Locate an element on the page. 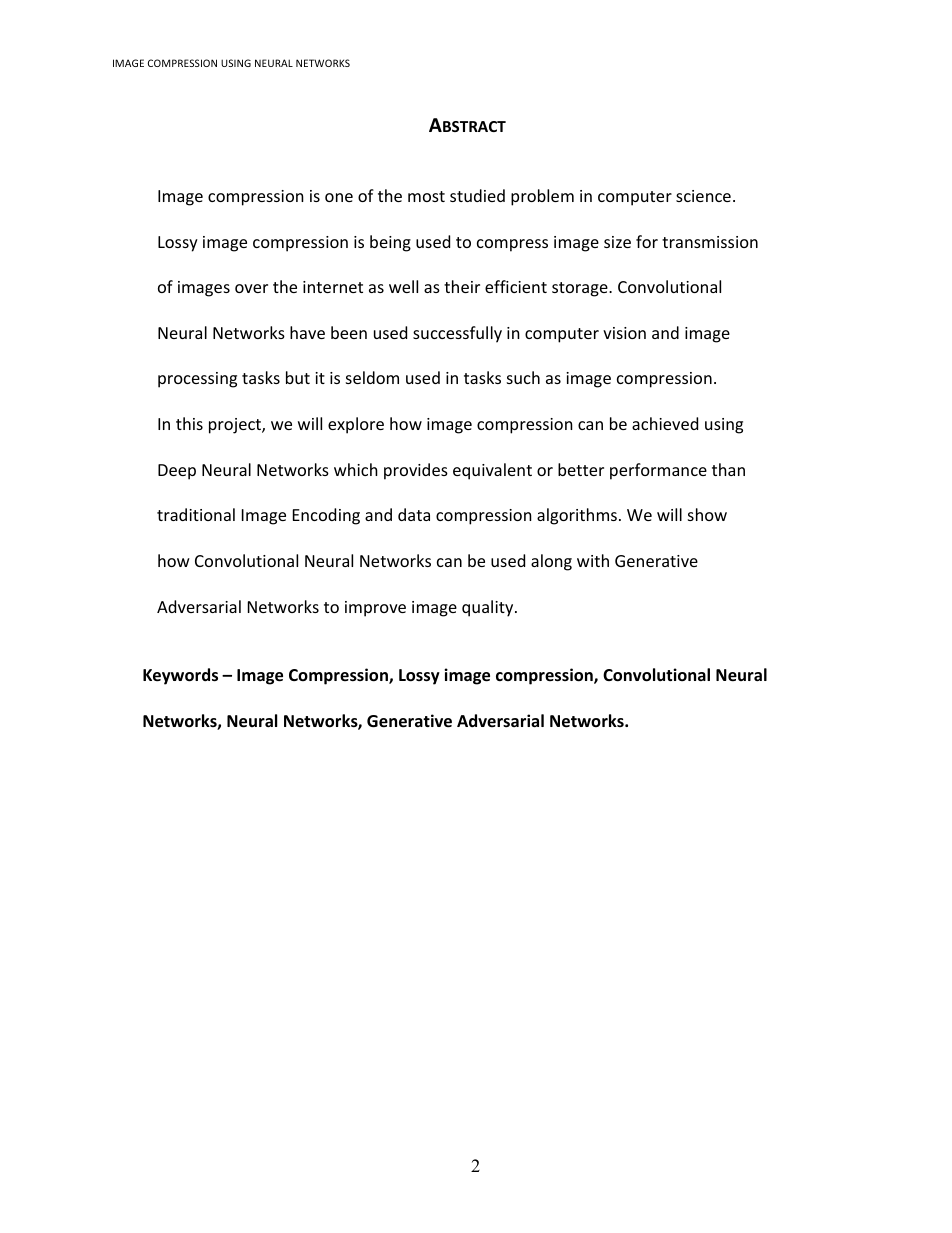 This page has width=952, height=1233. science is located at coordinates (703, 196).
